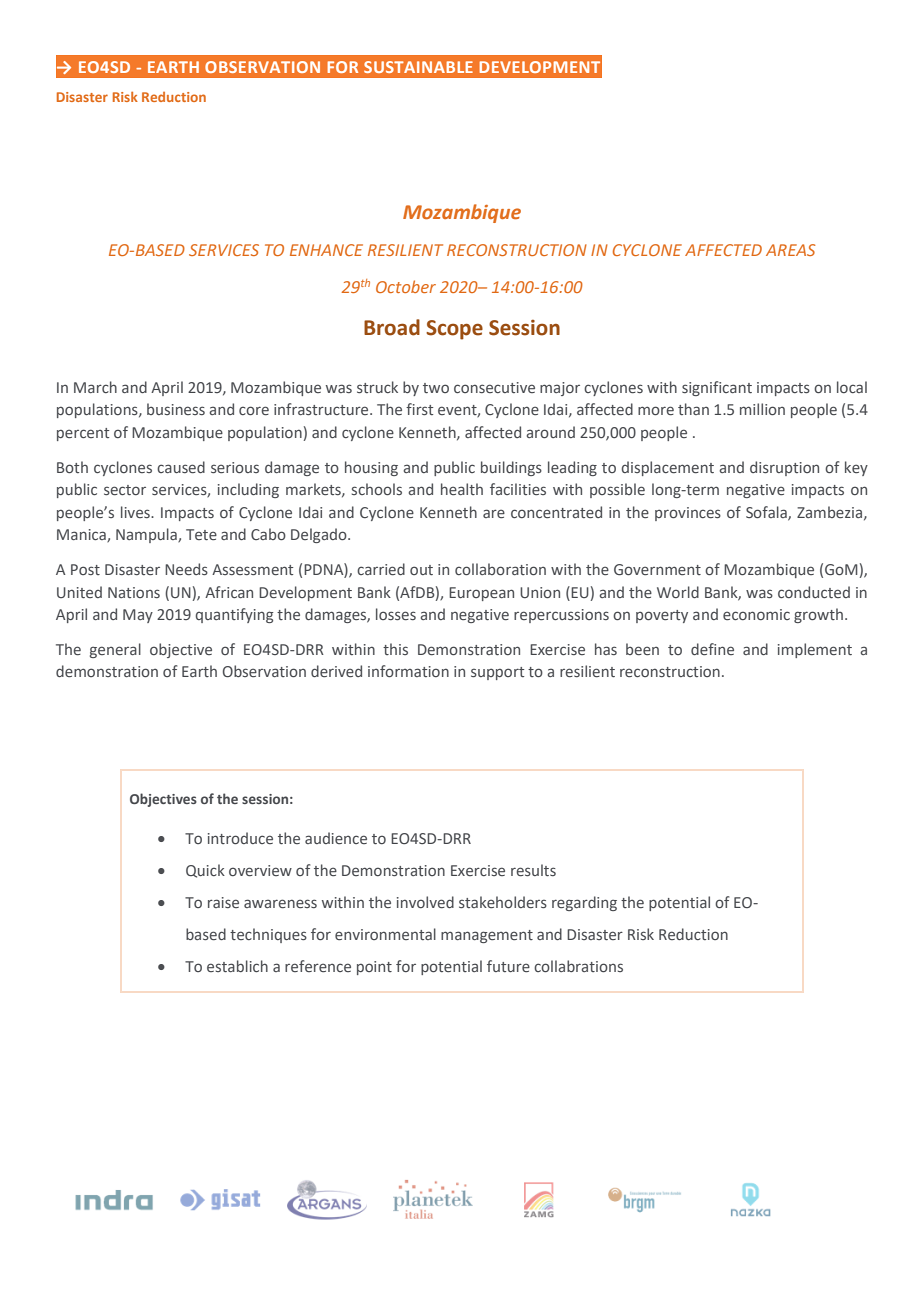 The height and width of the screenshot is (1308, 924). What do you see at coordinates (326, 250) in the screenshot?
I see `ENHANCE` at bounding box center [326, 250].
